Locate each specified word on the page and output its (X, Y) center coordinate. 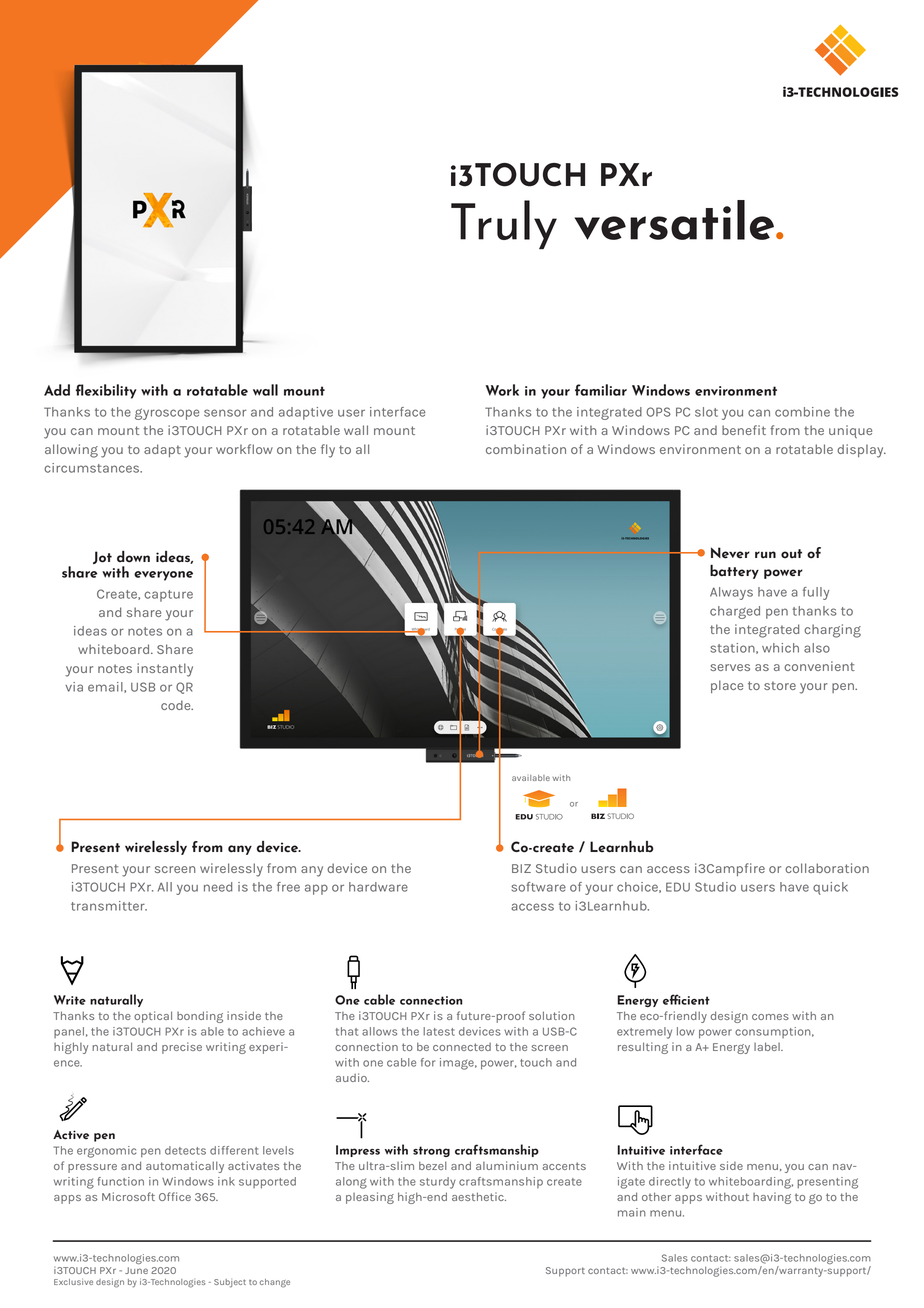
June (136, 1270)
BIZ (521, 868)
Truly (504, 224)
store (780, 685)
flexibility (106, 391)
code (177, 705)
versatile (674, 220)
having (772, 1198)
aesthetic (479, 1196)
